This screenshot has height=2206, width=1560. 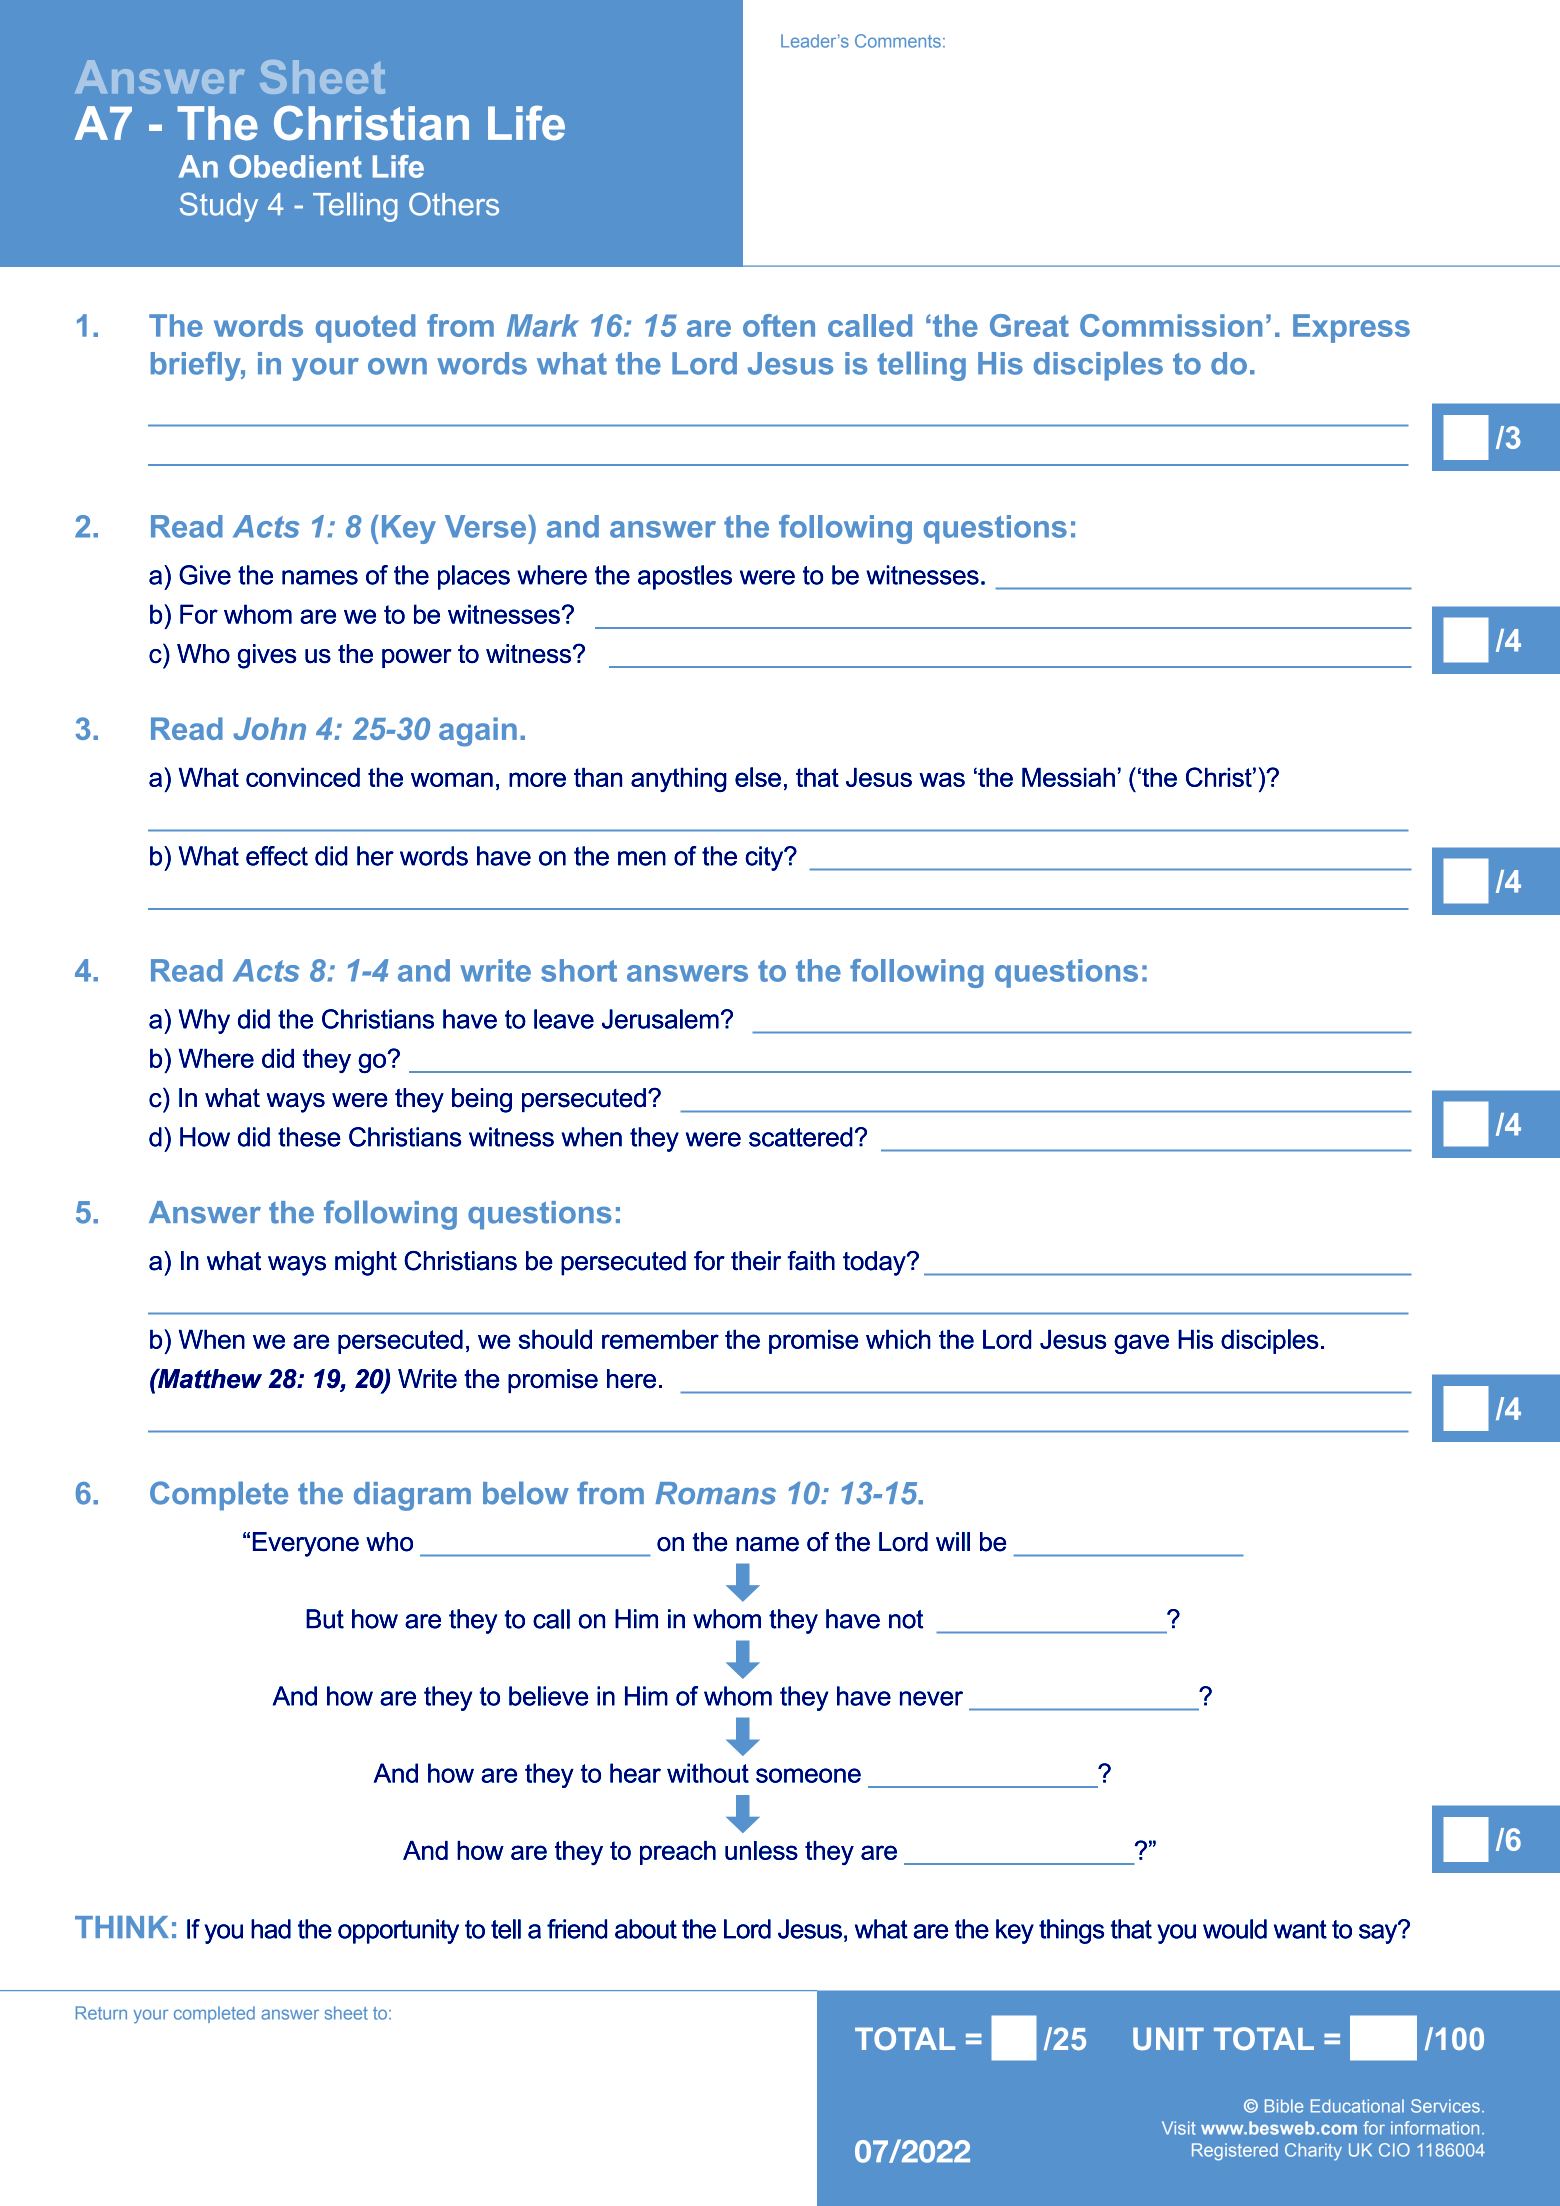 What do you see at coordinates (953, 1541) in the screenshot?
I see `will` at bounding box center [953, 1541].
